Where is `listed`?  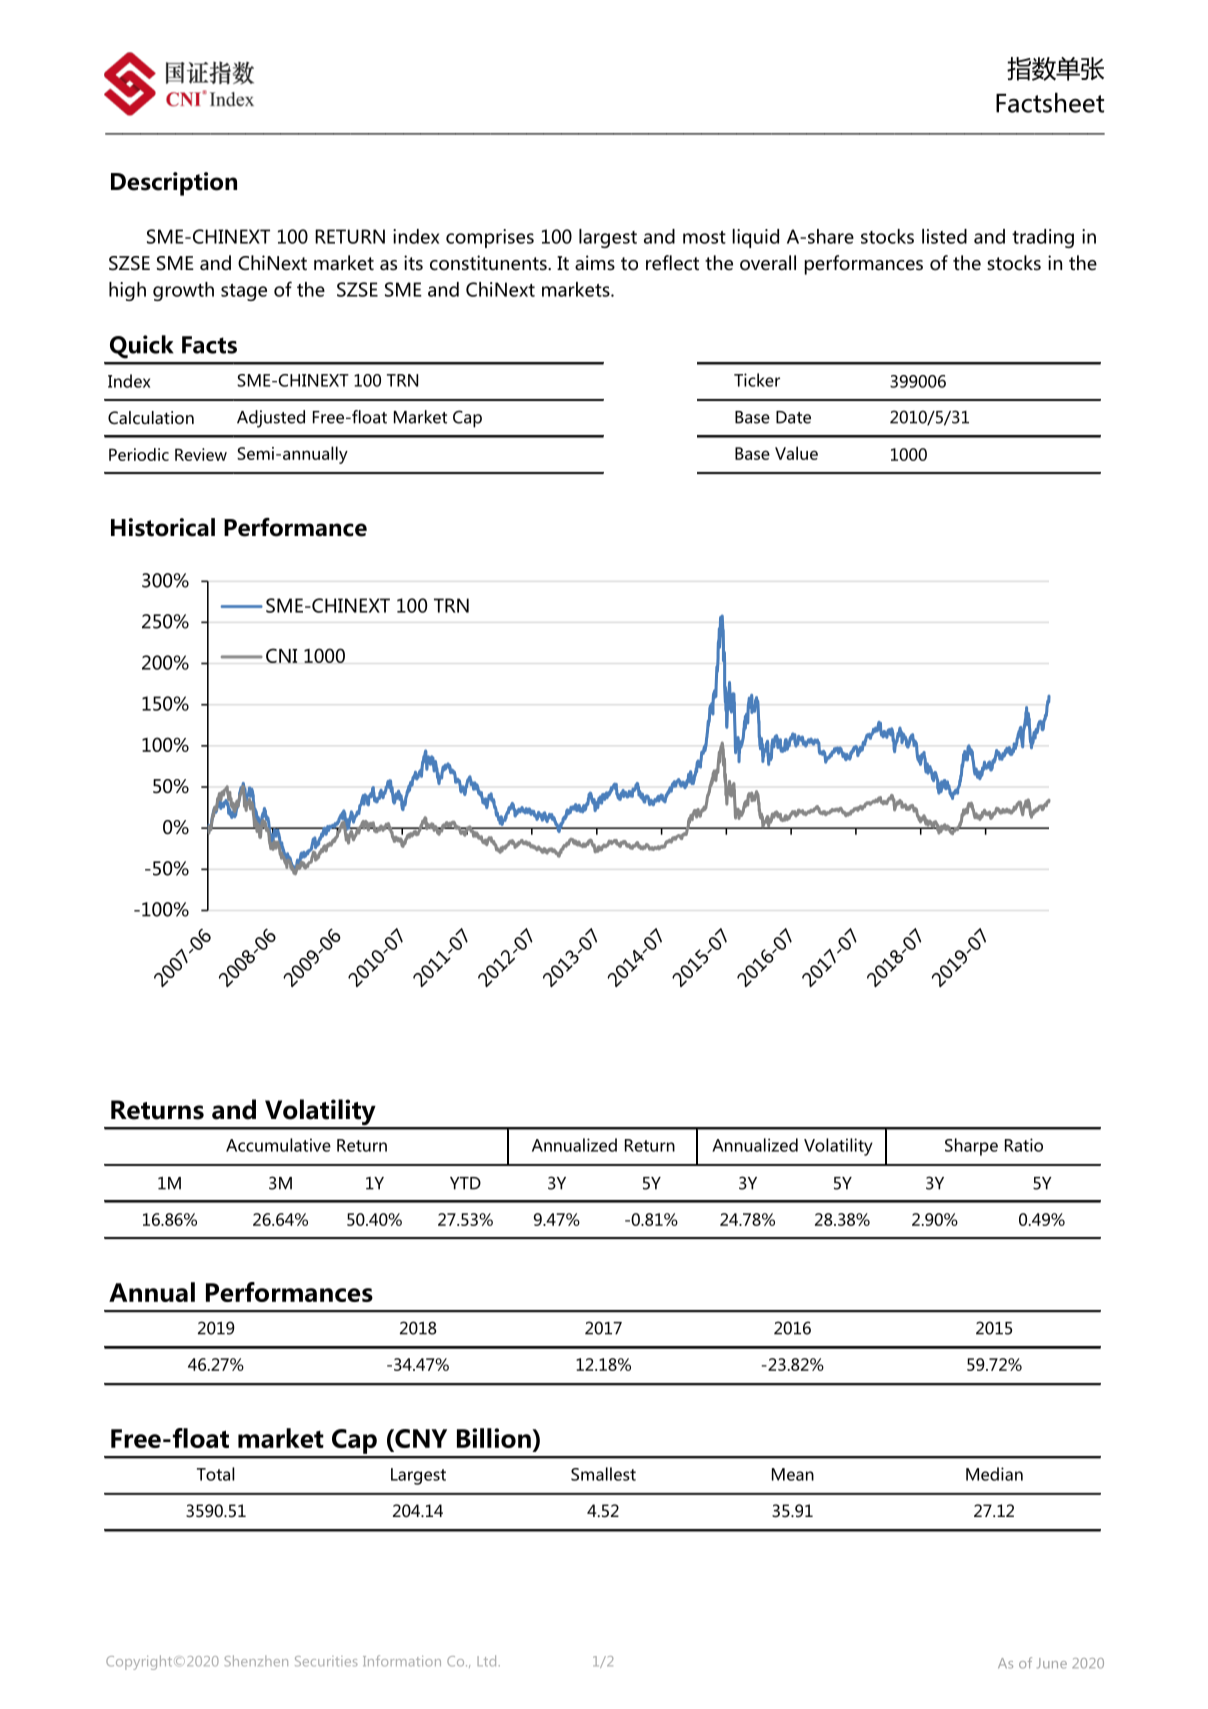
listed is located at coordinates (944, 236).
